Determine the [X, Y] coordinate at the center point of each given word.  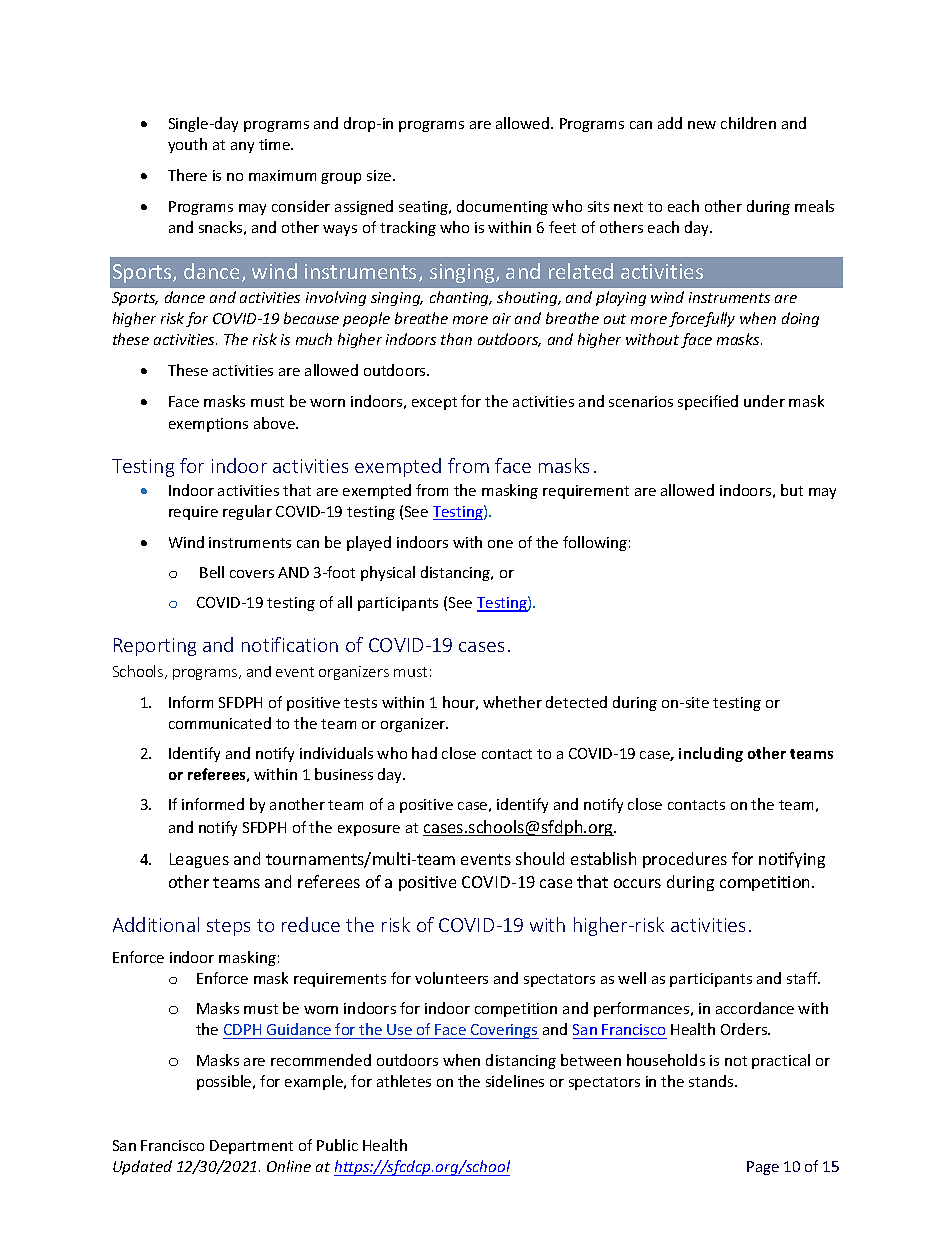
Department [251, 1147]
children [748, 123]
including [711, 754]
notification [290, 644]
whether [512, 702]
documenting [502, 207]
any [242, 147]
